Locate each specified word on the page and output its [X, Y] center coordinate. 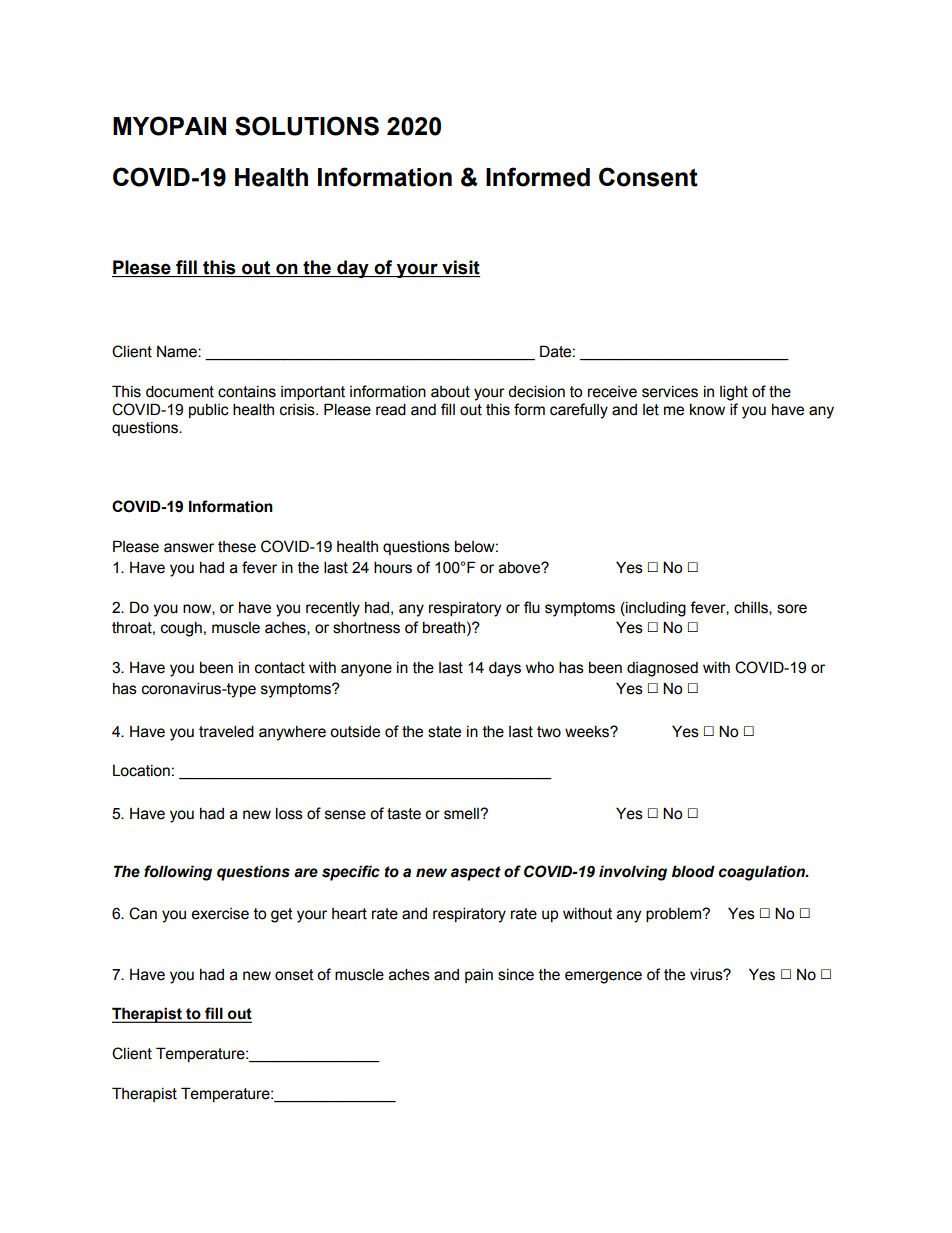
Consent [648, 177]
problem [675, 914]
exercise [220, 914]
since [516, 975]
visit [461, 267]
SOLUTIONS [307, 126]
